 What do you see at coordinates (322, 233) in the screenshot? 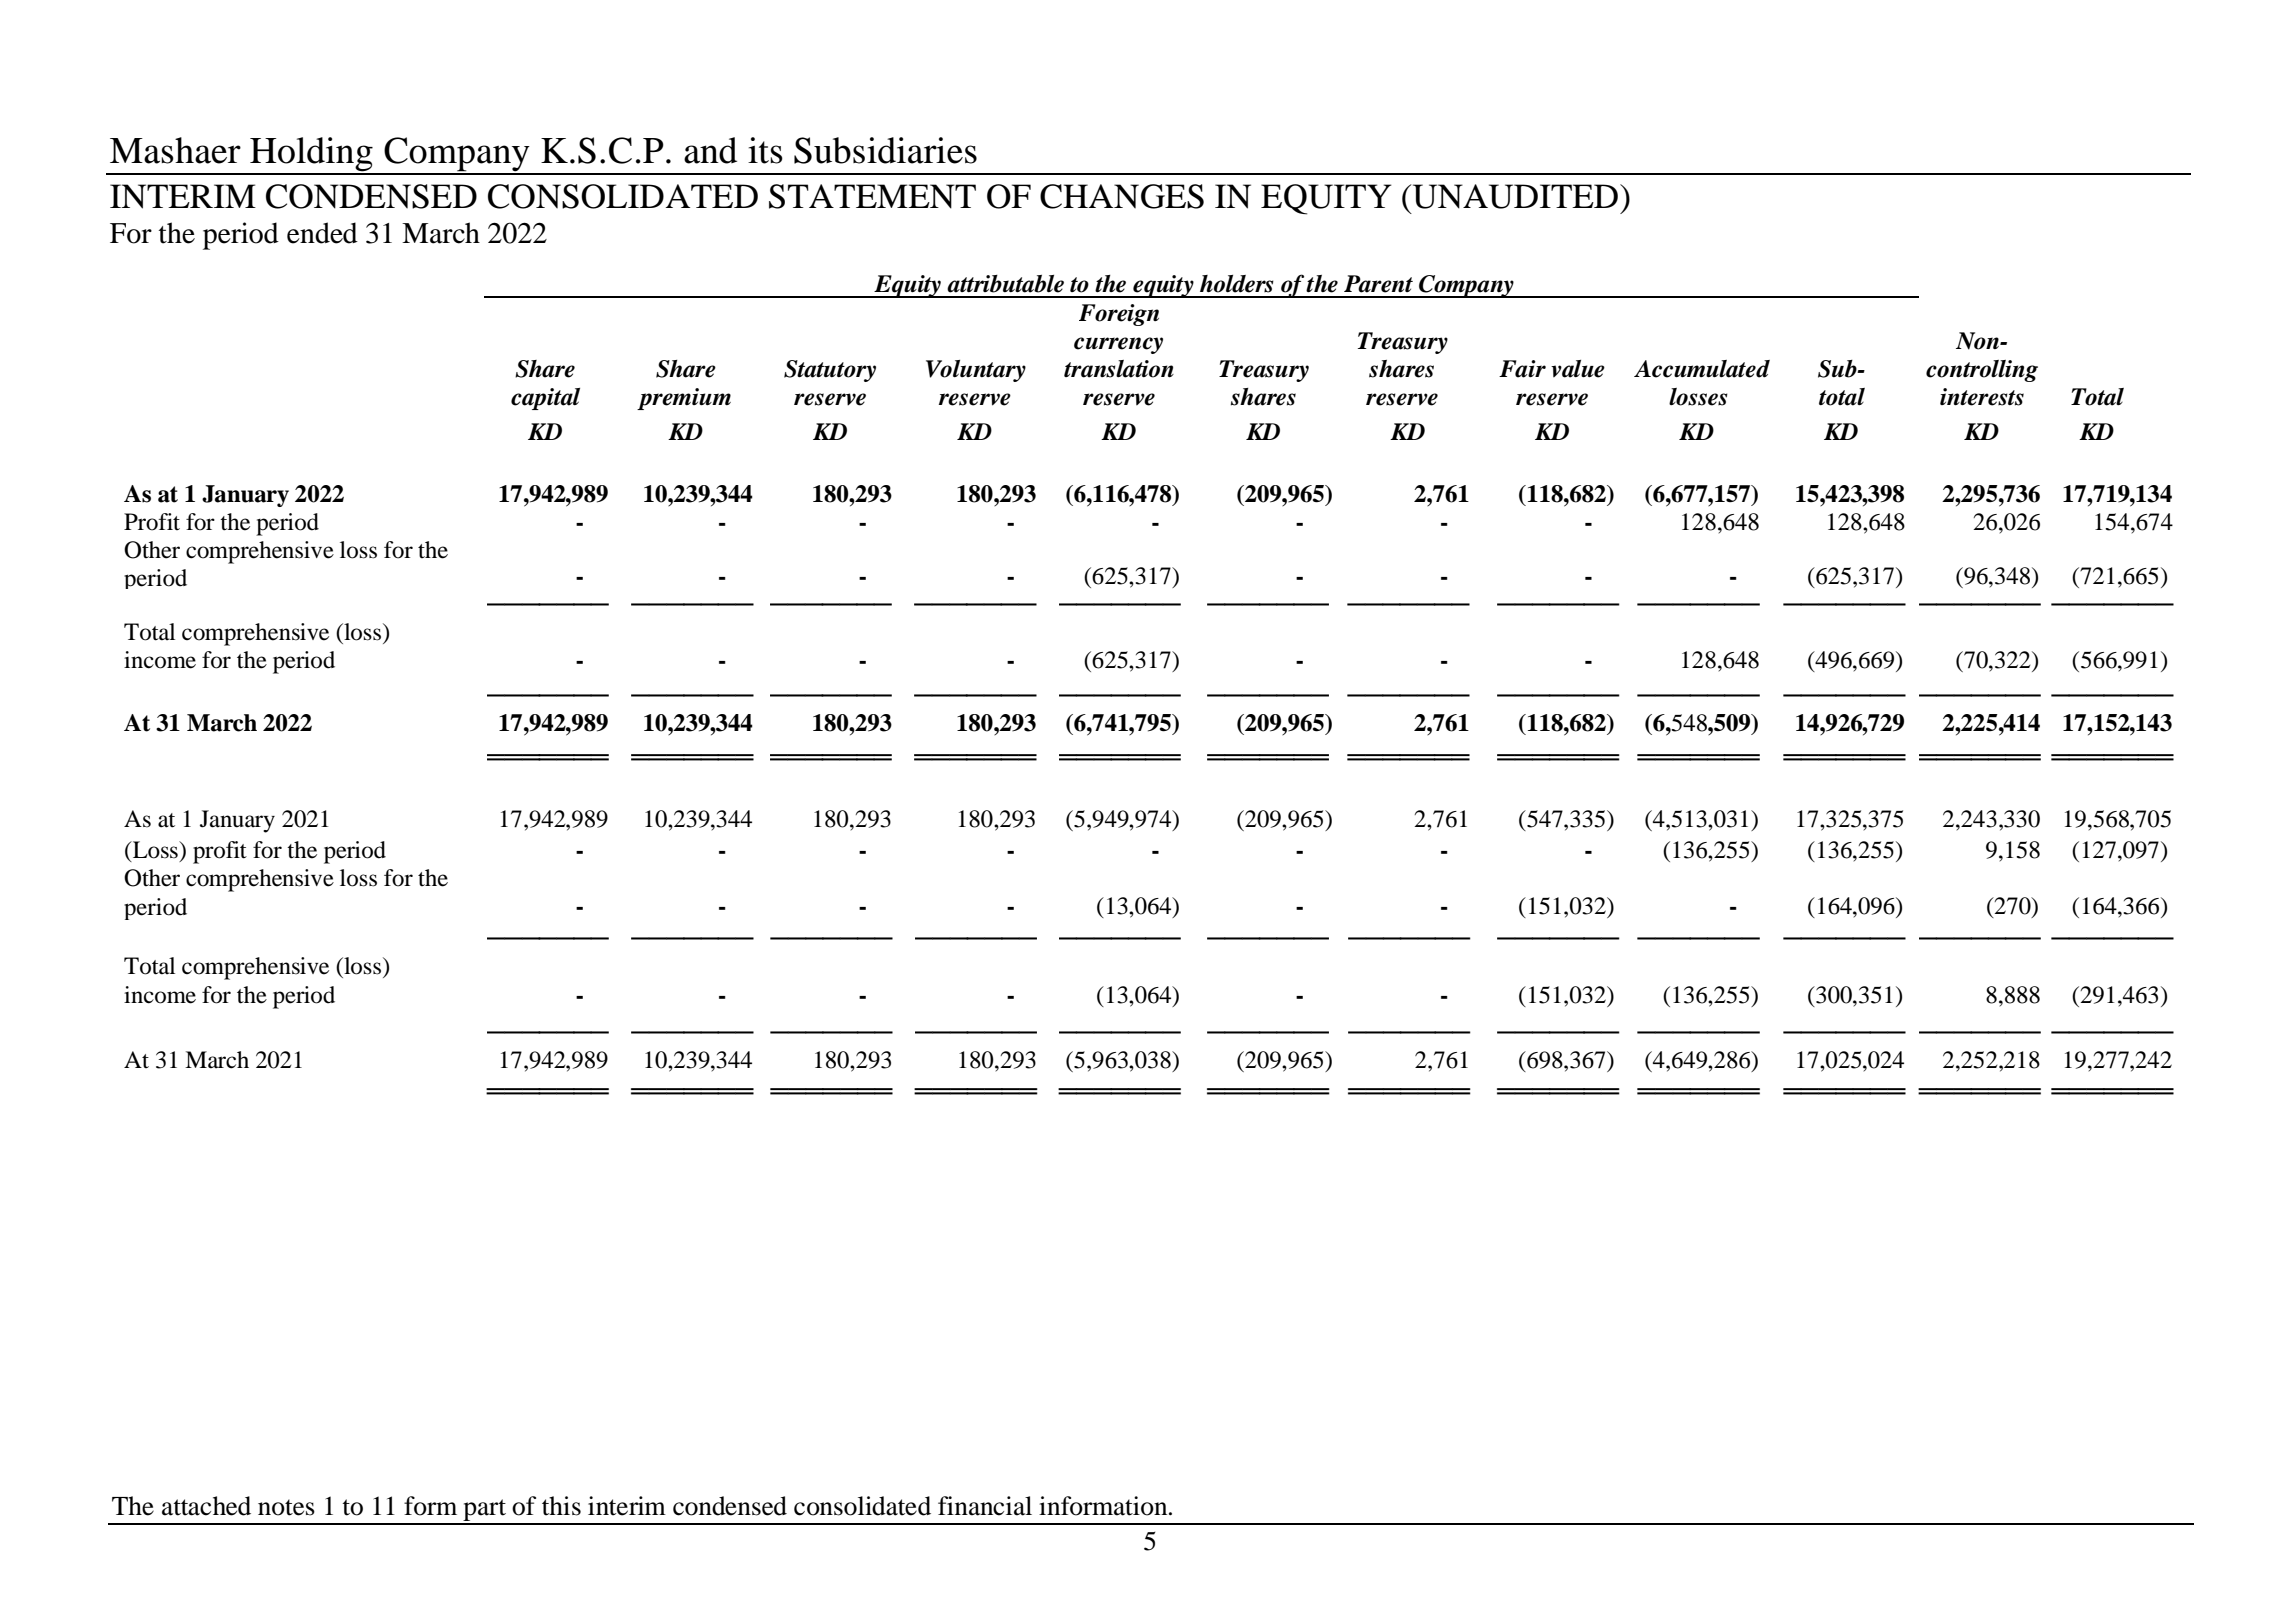
I see `ended` at bounding box center [322, 233].
